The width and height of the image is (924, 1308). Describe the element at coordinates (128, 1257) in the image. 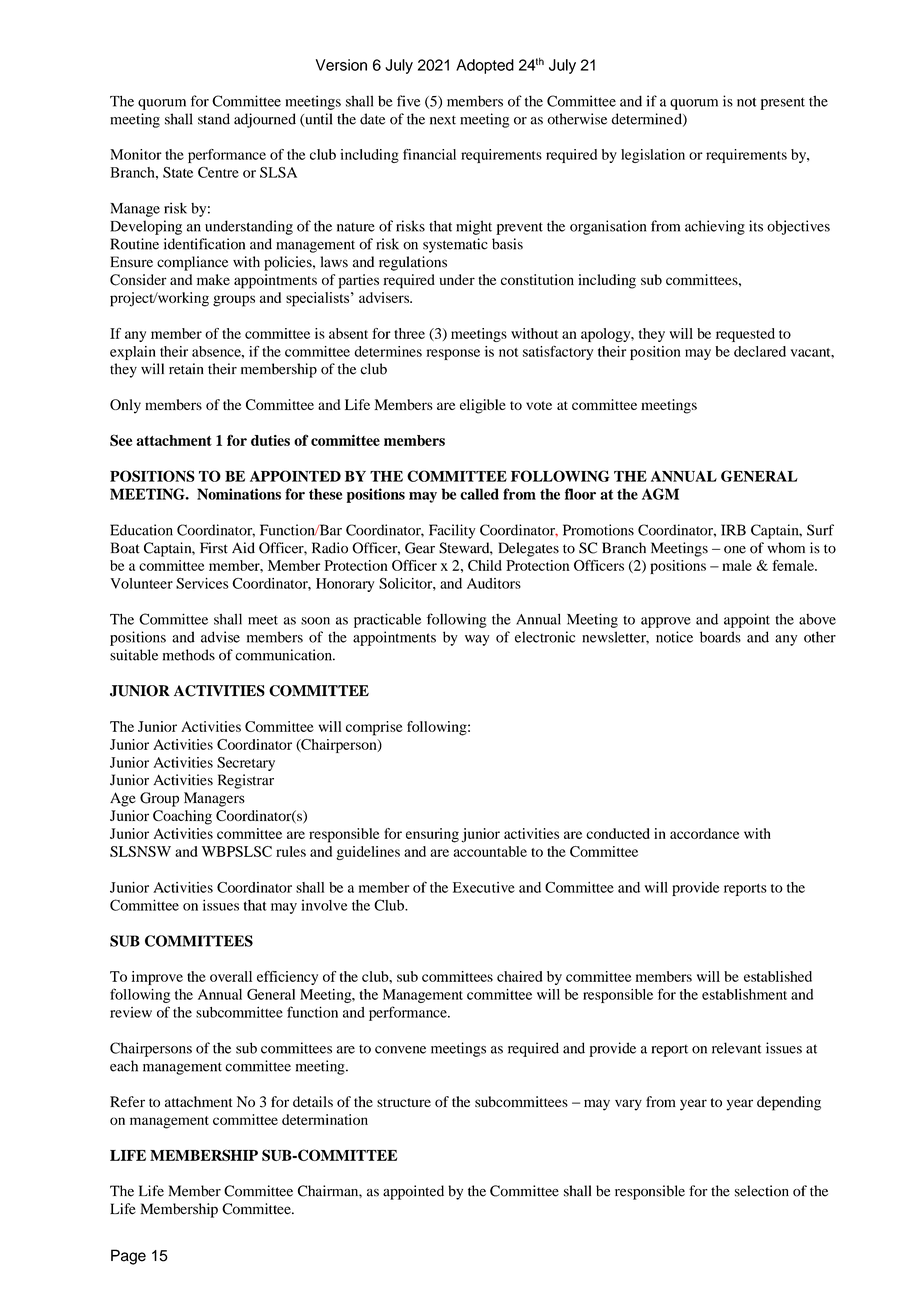

I see `Page` at that location.
